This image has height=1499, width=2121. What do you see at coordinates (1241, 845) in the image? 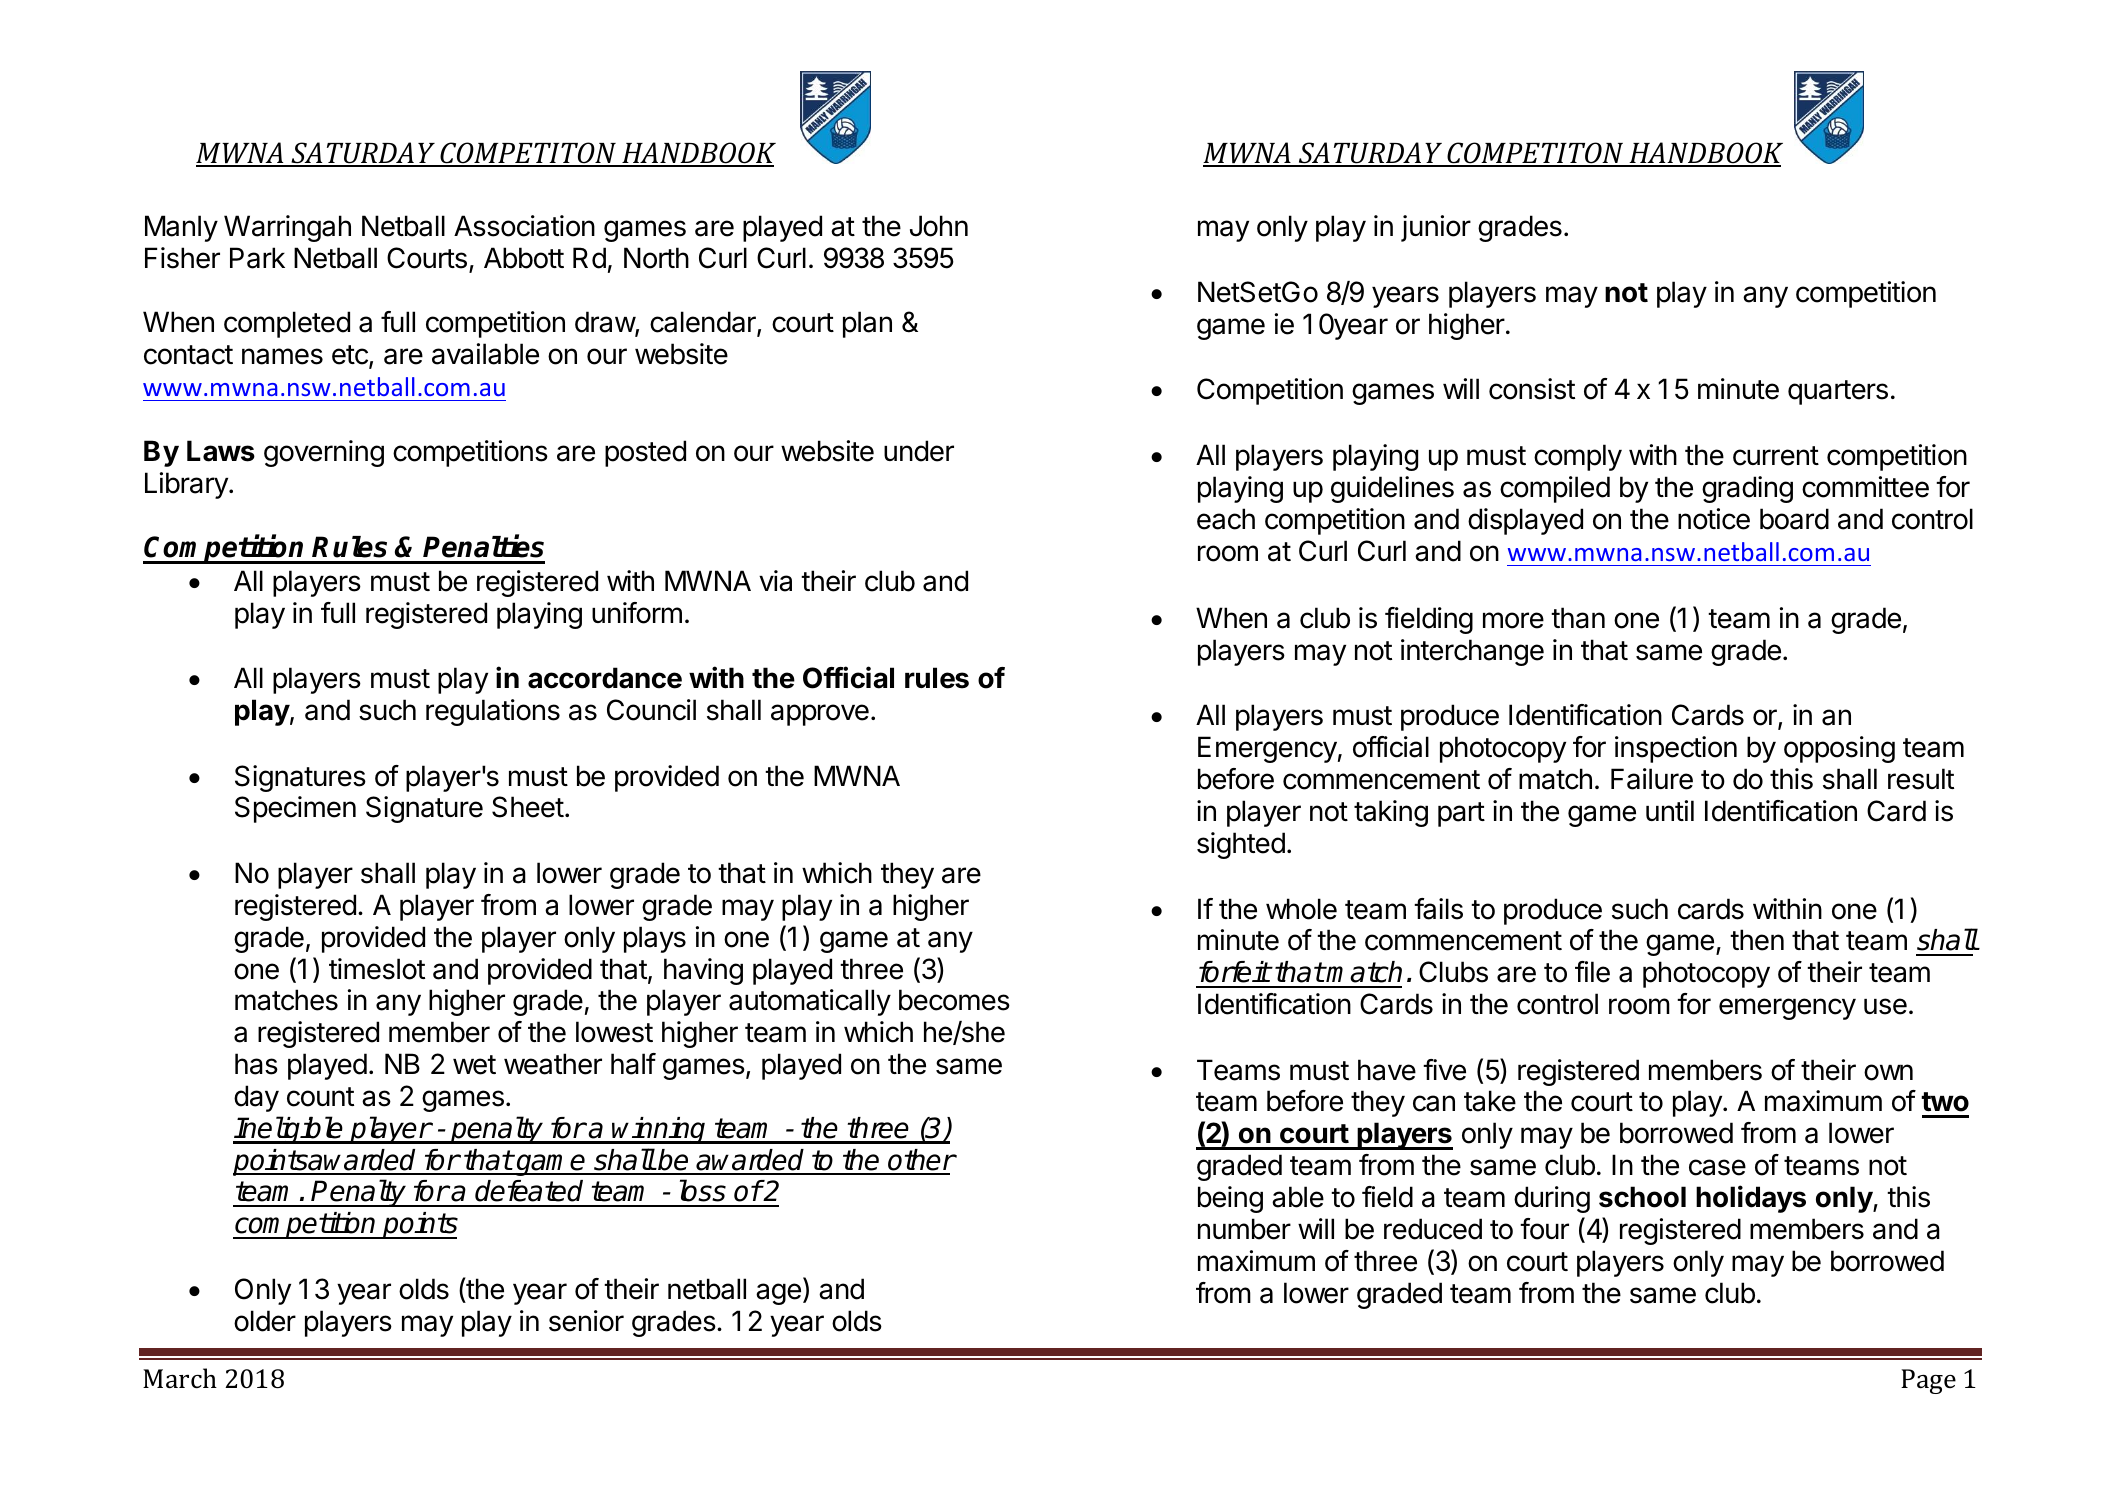
I see `sighted` at bounding box center [1241, 845].
